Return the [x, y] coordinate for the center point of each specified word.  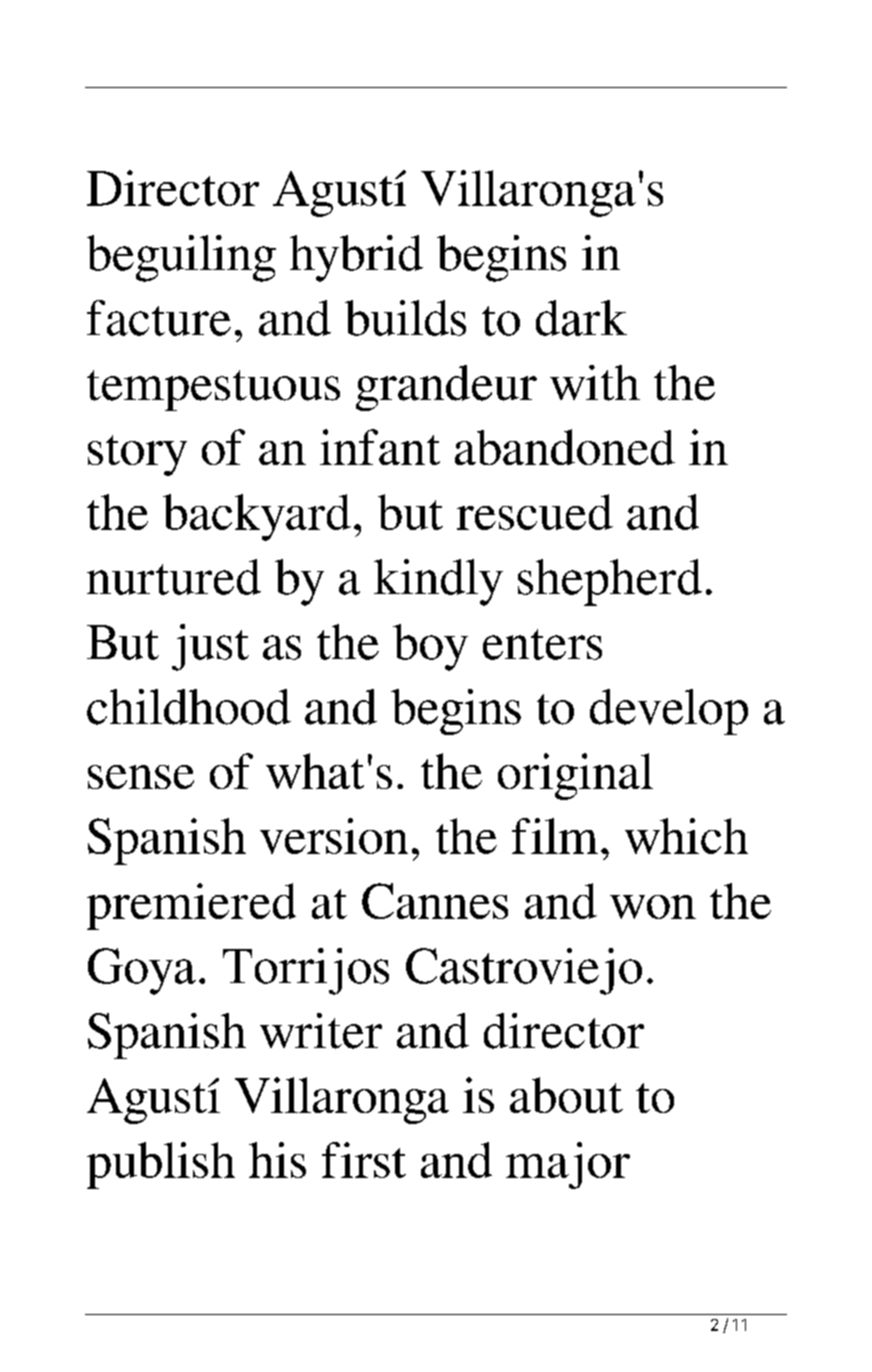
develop [669, 712]
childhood [189, 707]
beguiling [181, 258]
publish [161, 1165]
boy [430, 647]
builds [405, 318]
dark [581, 318]
